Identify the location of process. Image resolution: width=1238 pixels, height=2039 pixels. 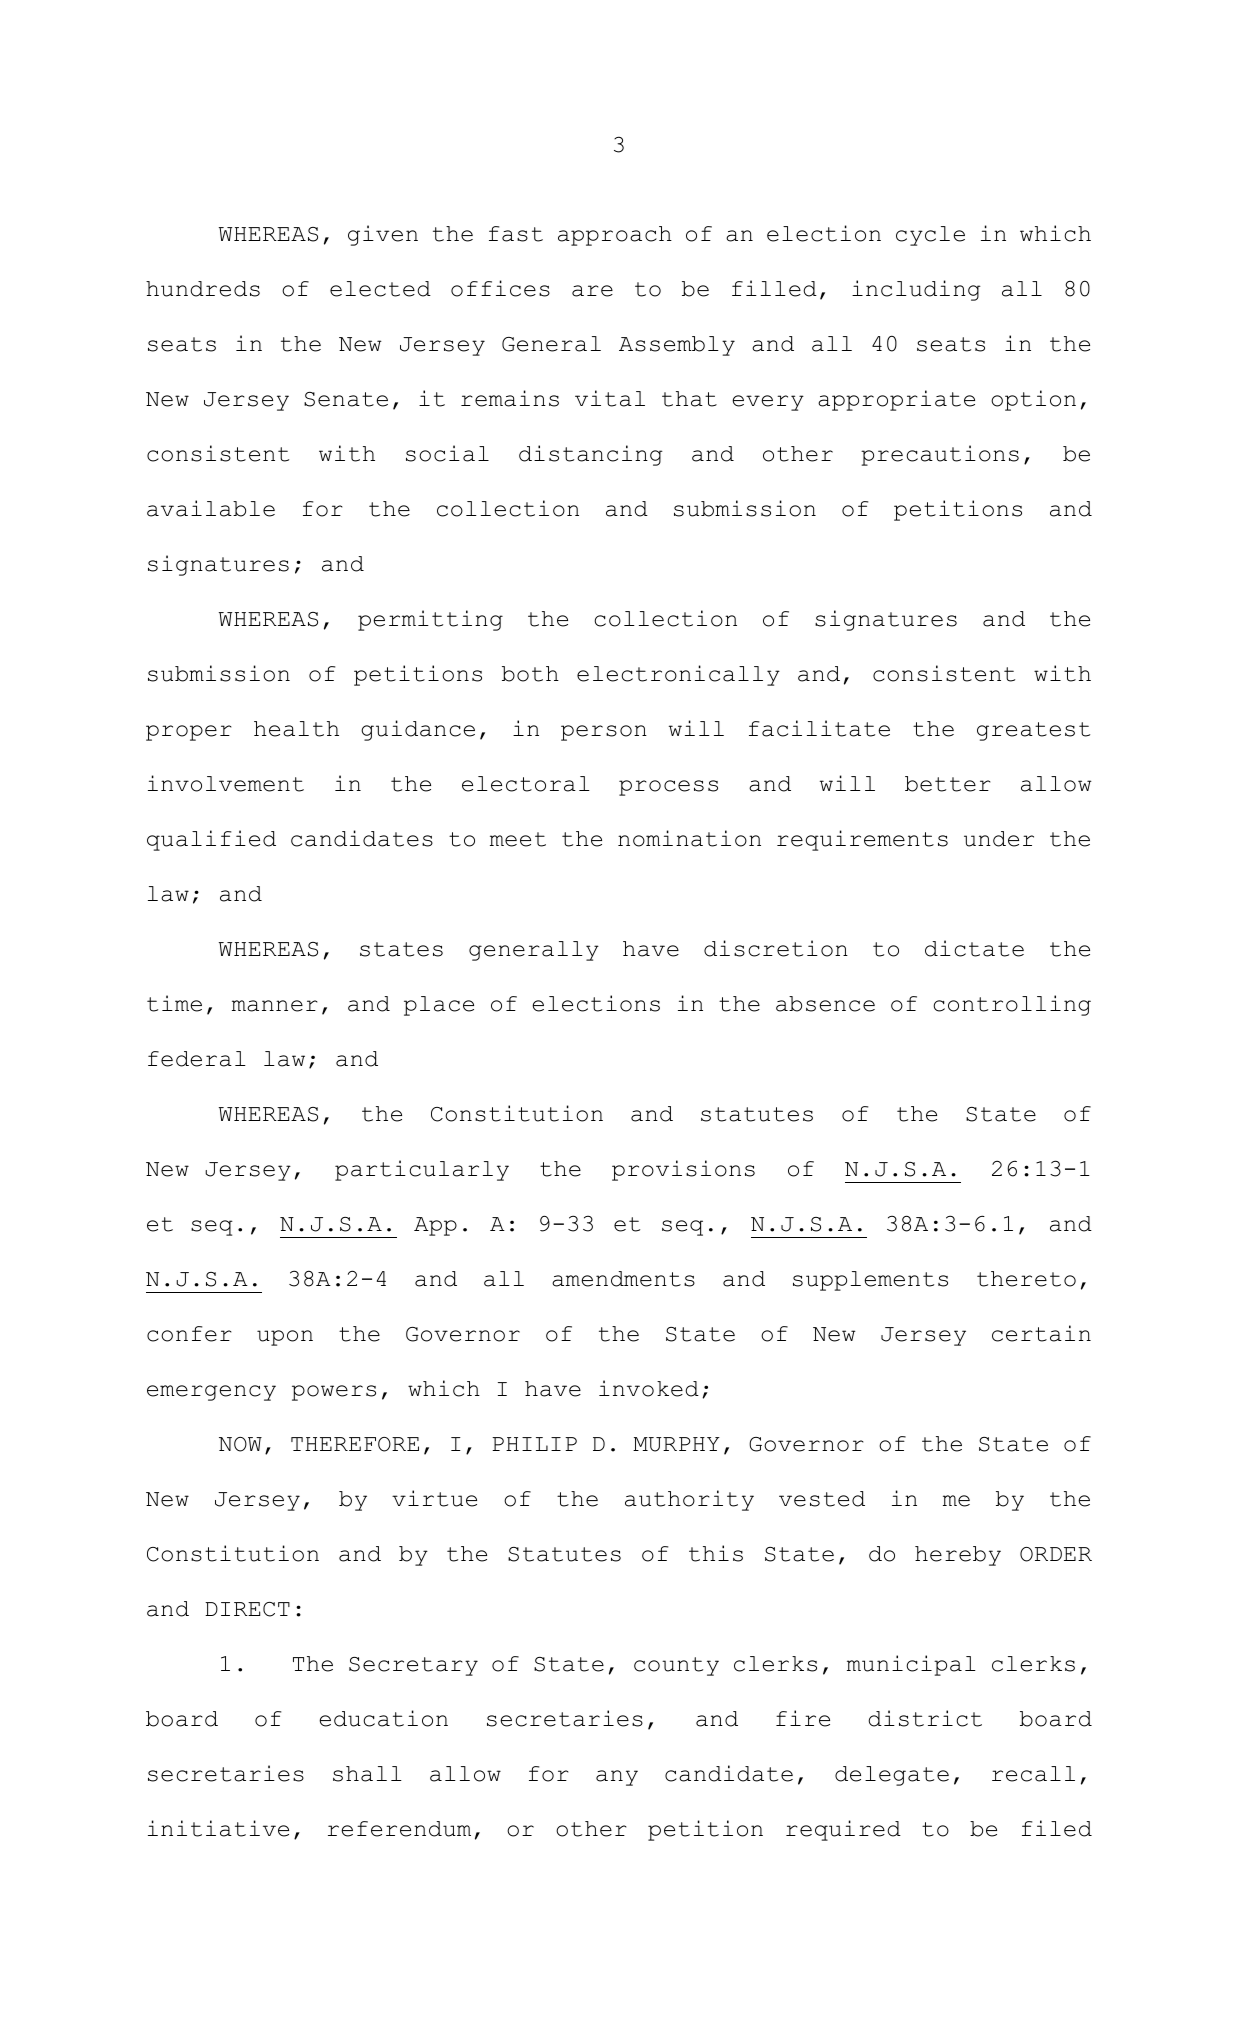
(668, 788).
